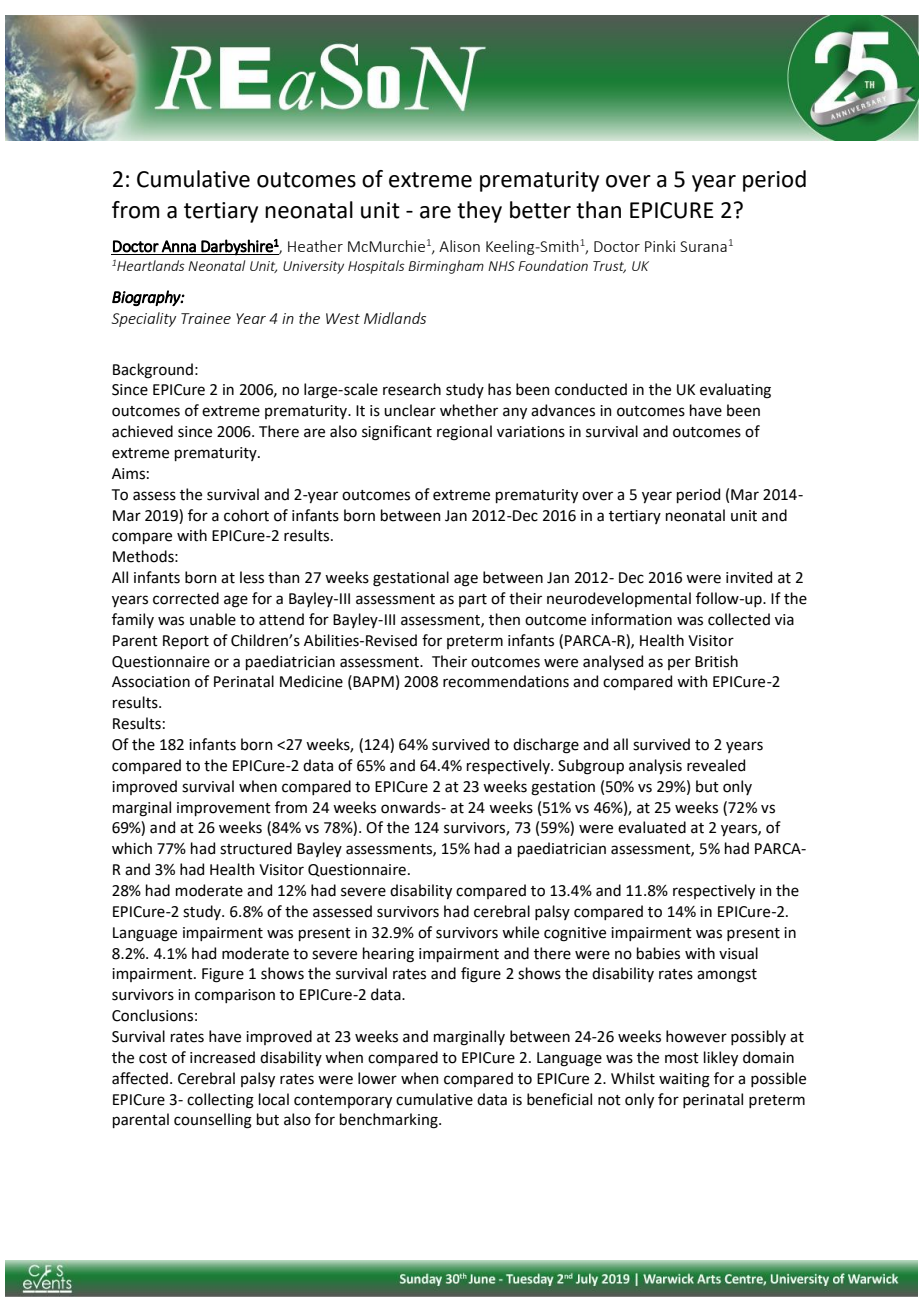 The image size is (924, 1308). What do you see at coordinates (186, 642) in the document?
I see `Report` at bounding box center [186, 642].
